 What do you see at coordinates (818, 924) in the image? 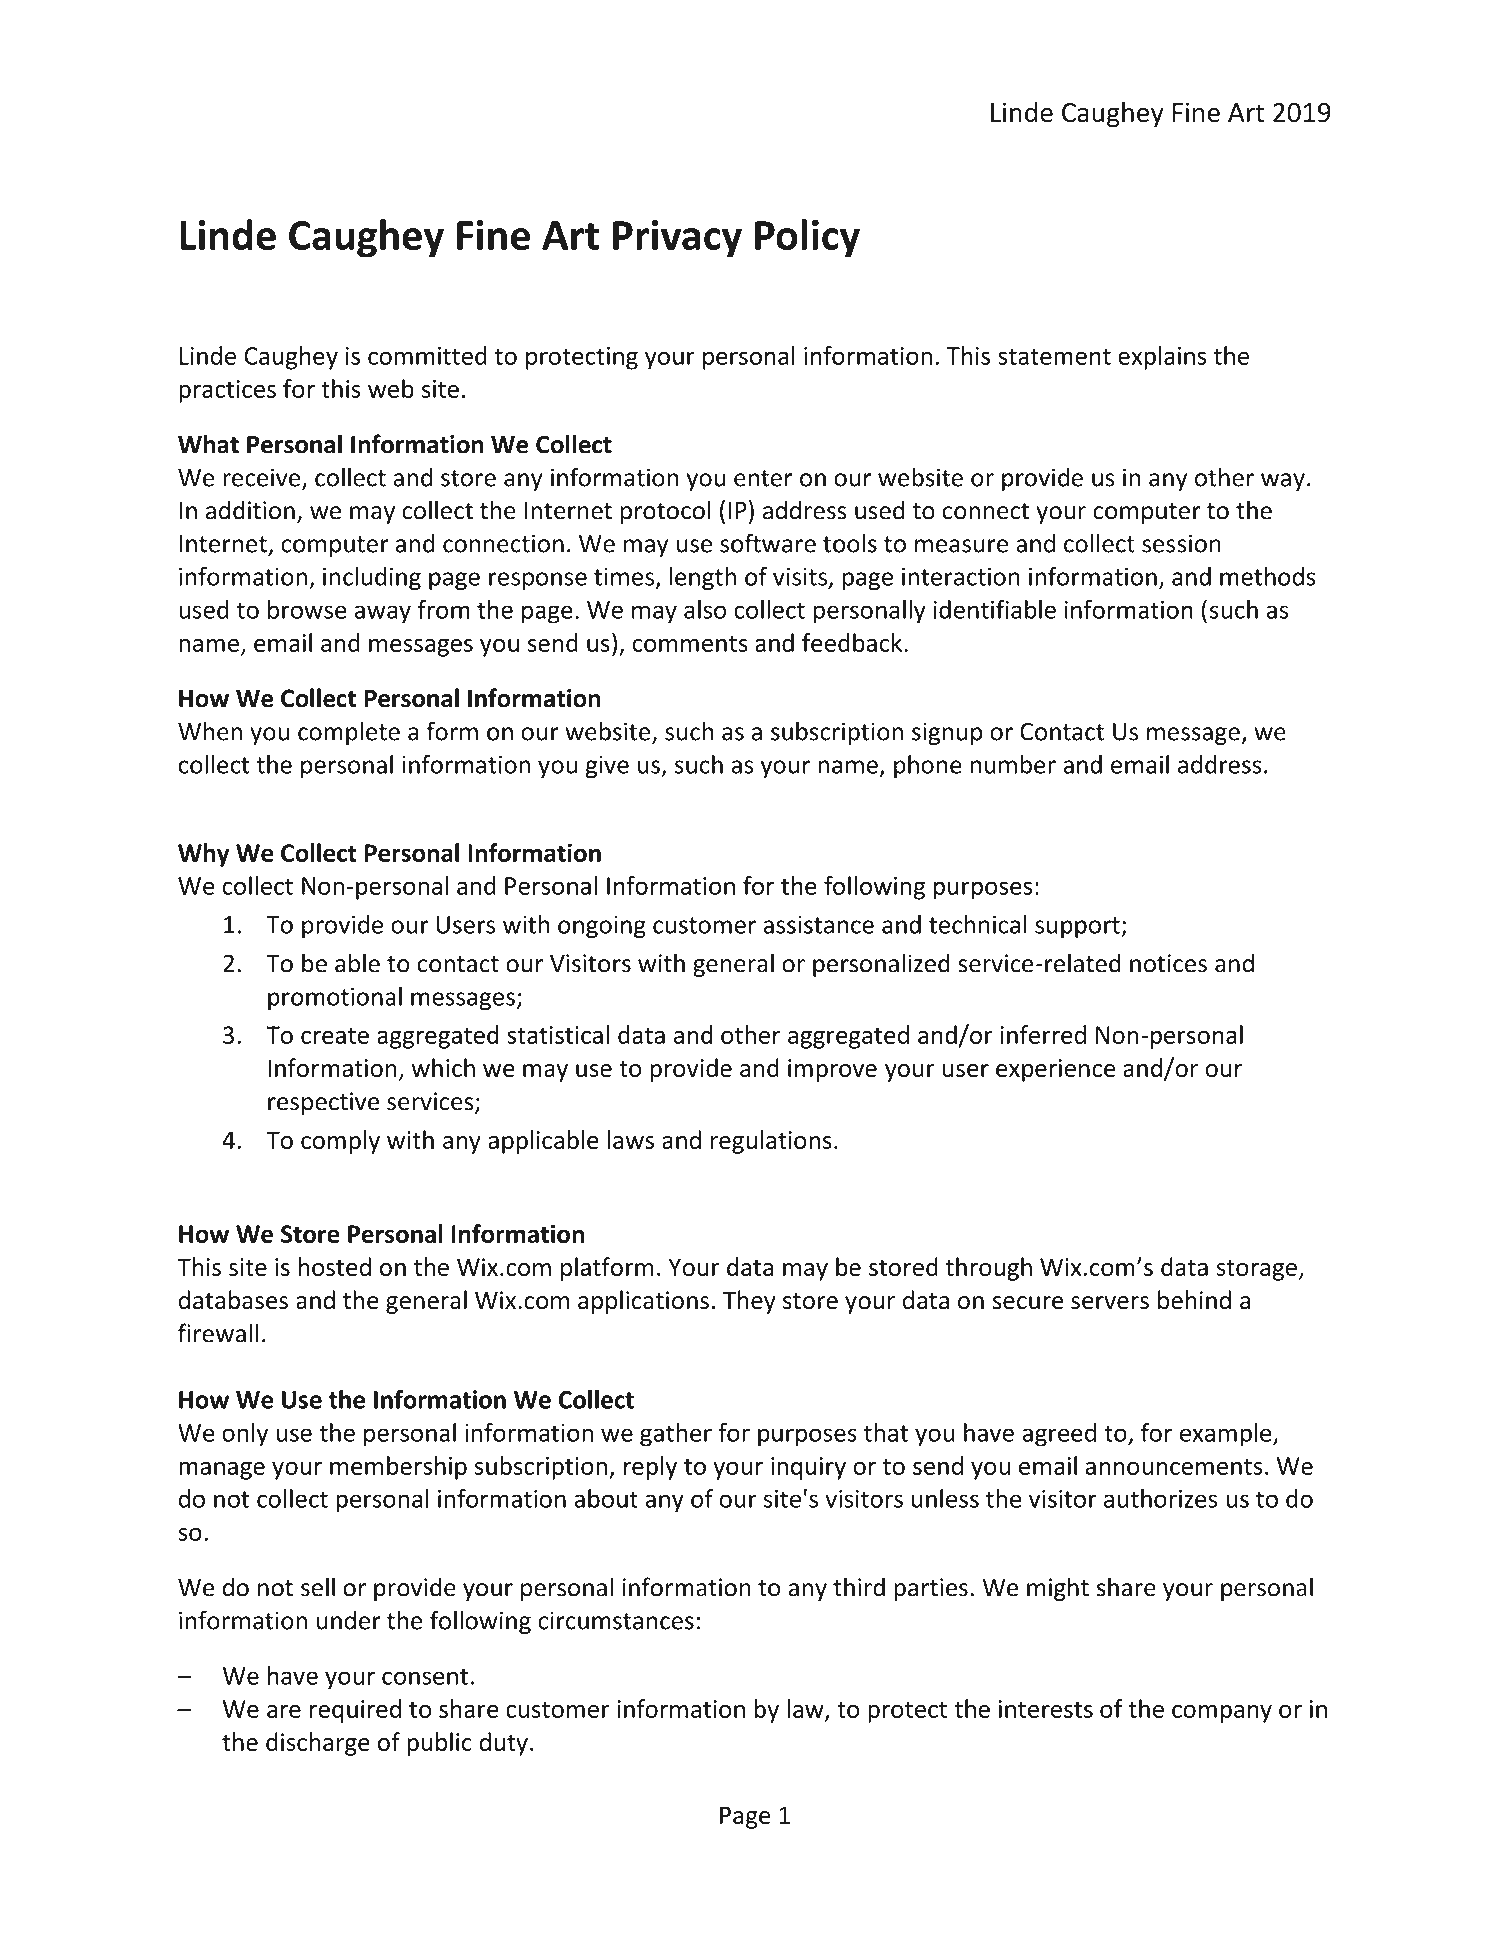
I see `assistance` at bounding box center [818, 924].
